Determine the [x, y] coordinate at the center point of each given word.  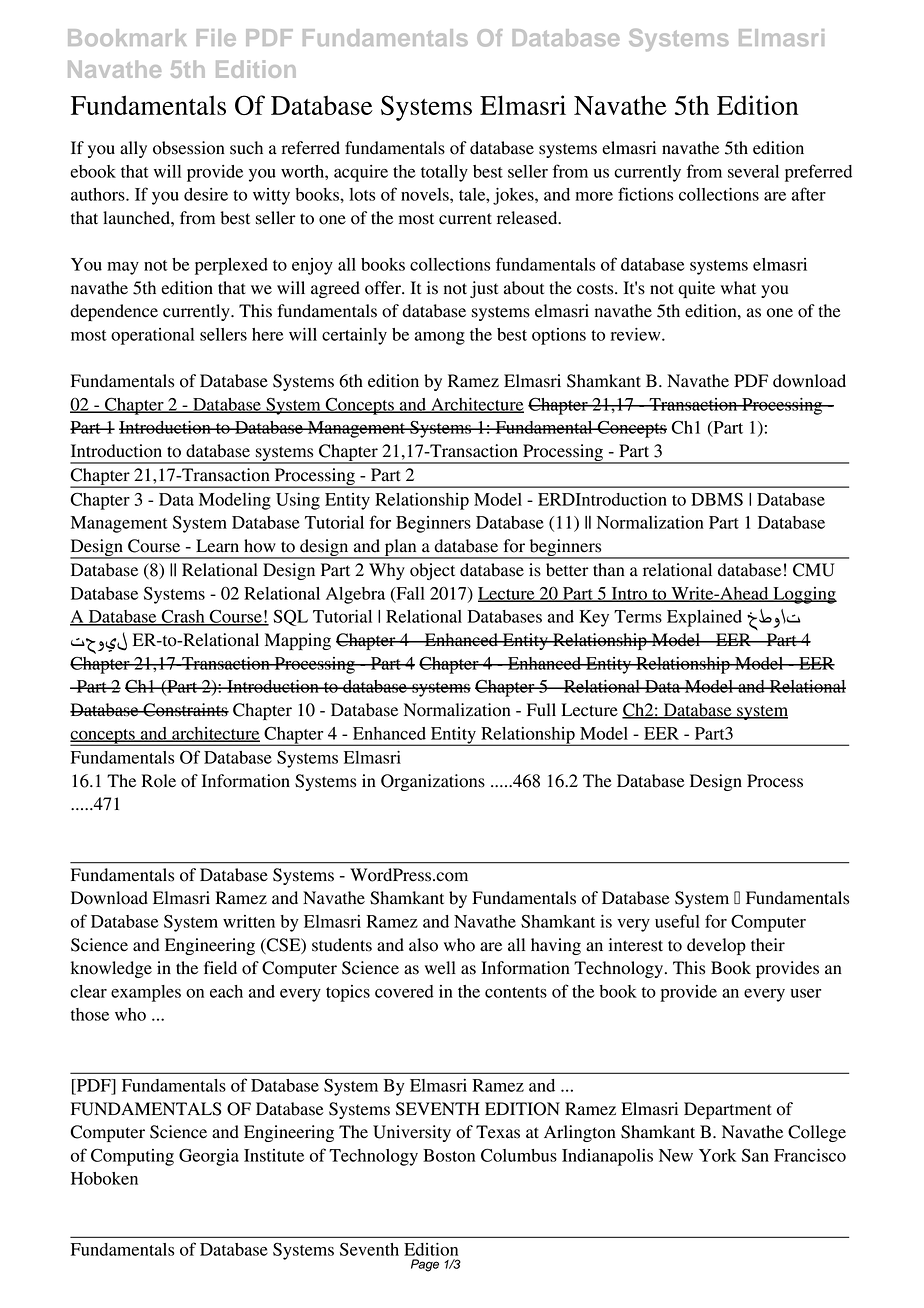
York [717, 1155]
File [216, 37]
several [753, 171]
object [432, 571]
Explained [704, 618]
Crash [183, 617]
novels [426, 194]
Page [425, 1265]
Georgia [209, 1157]
